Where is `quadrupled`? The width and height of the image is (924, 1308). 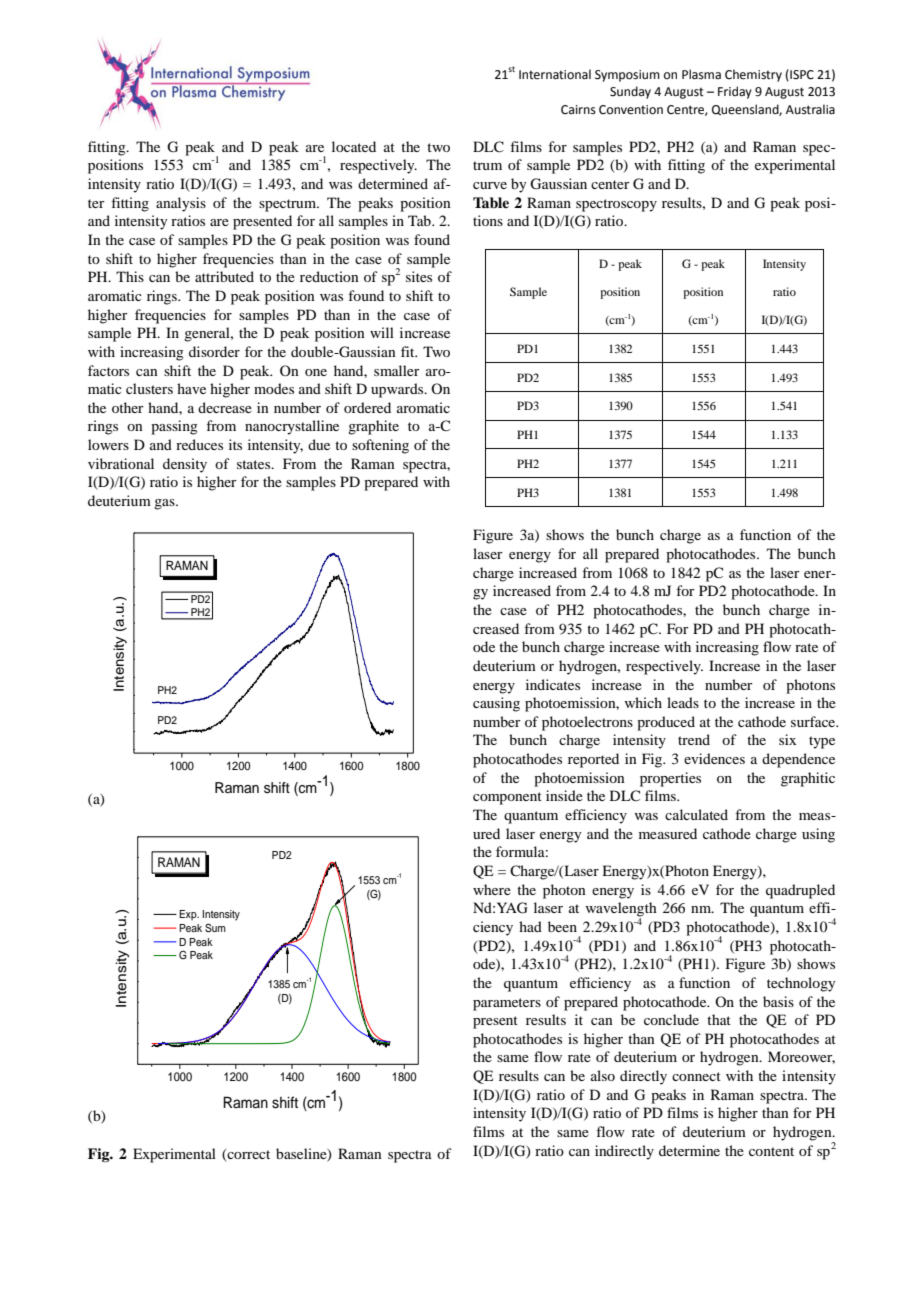
quadrupled is located at coordinates (800, 891).
